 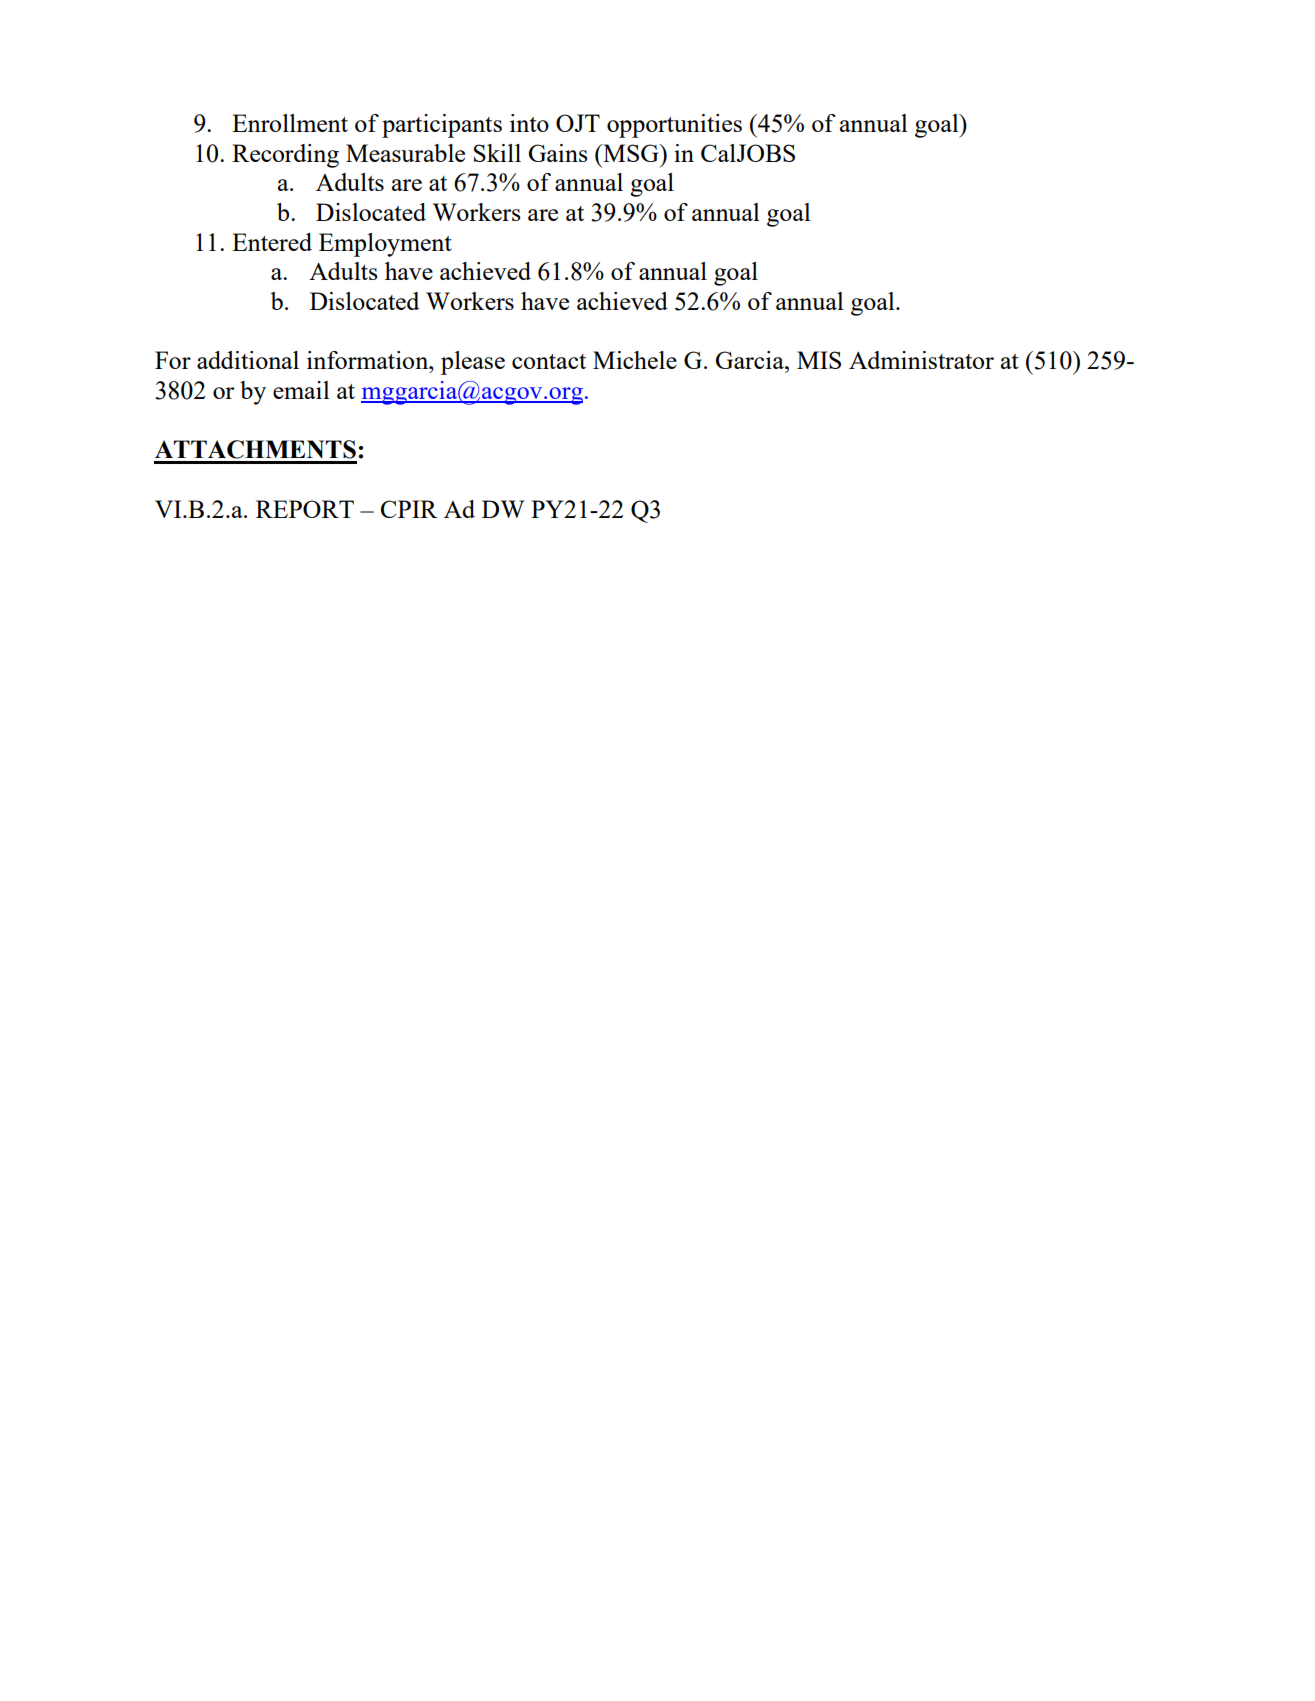 I want to click on REPORT, so click(x=305, y=509).
